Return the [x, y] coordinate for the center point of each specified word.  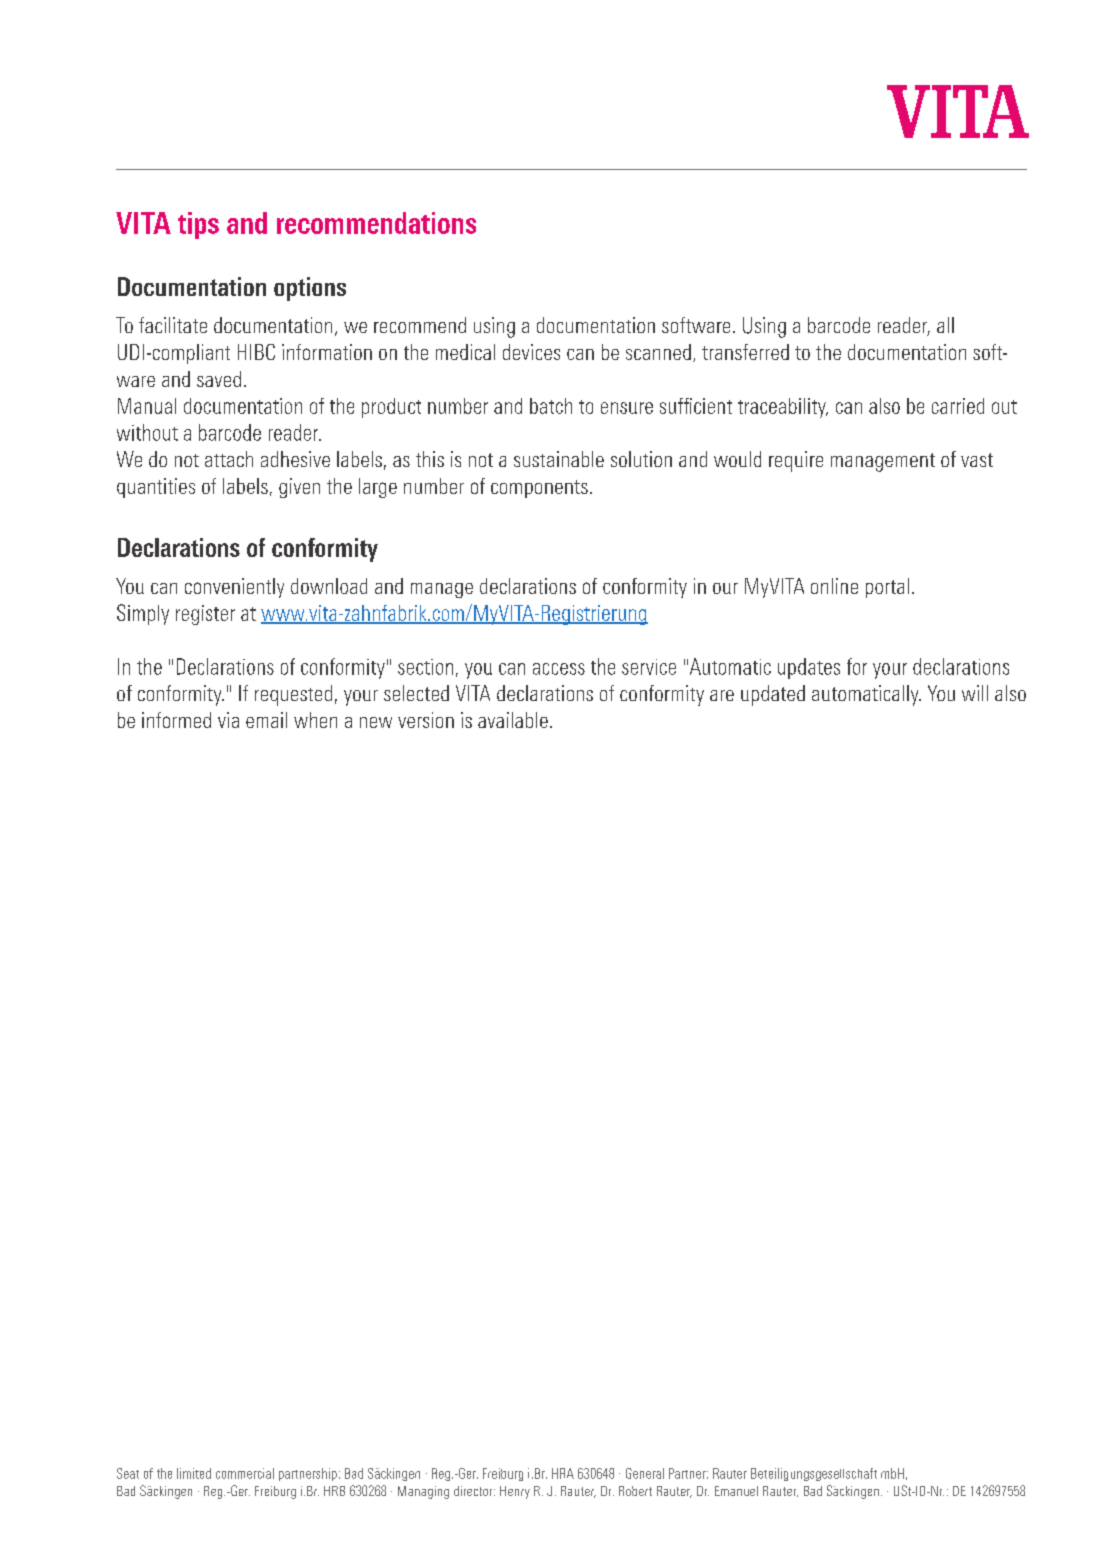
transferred [745, 352]
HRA [563, 1473]
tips [198, 225]
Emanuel [736, 1491]
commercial [245, 1473]
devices [531, 352]
